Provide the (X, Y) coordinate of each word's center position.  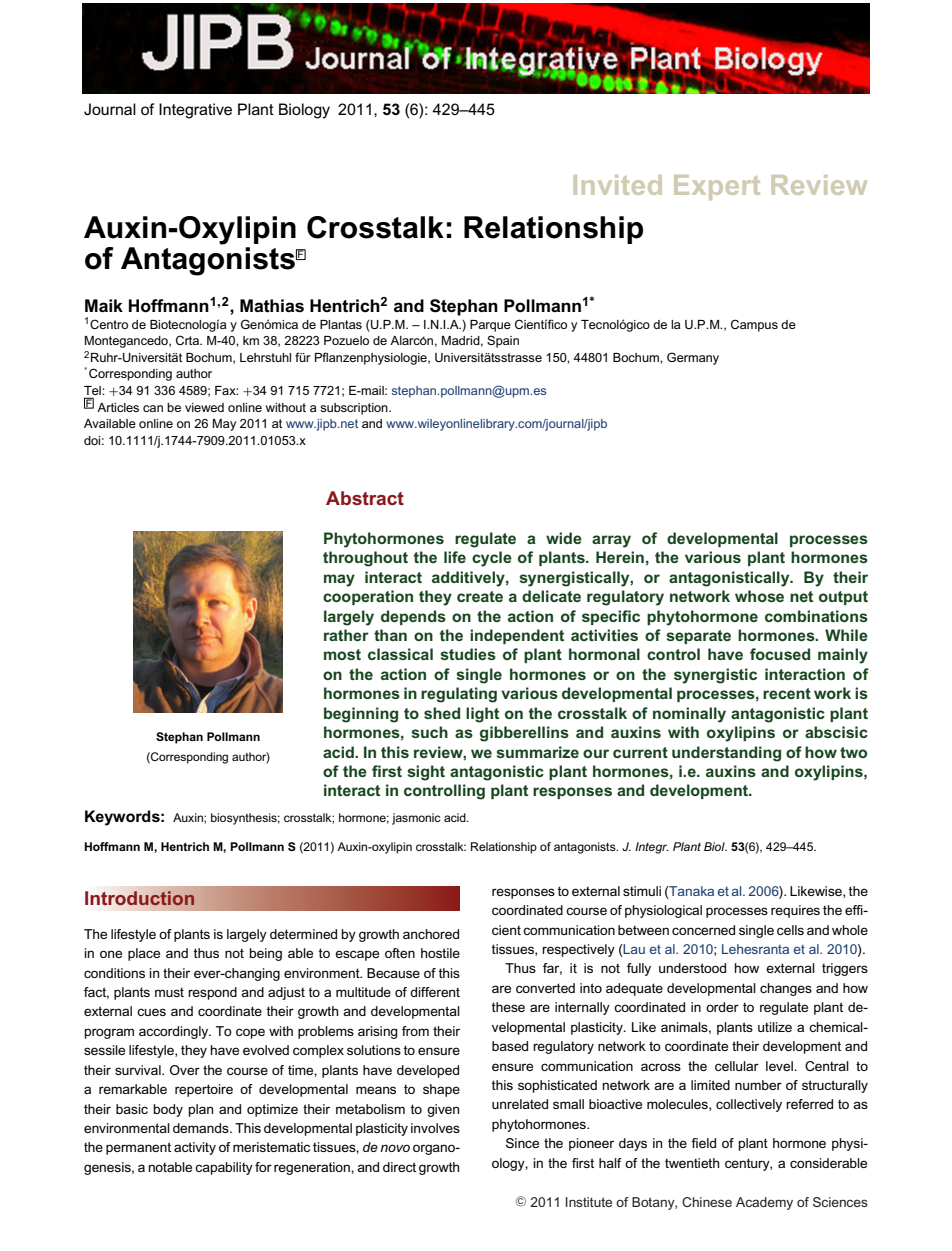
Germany (693, 358)
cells (790, 930)
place (144, 954)
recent (787, 693)
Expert (717, 187)
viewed (204, 407)
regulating (459, 695)
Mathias (272, 306)
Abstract (365, 498)
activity (195, 1148)
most (342, 654)
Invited (618, 185)
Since (522, 1143)
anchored (431, 934)
